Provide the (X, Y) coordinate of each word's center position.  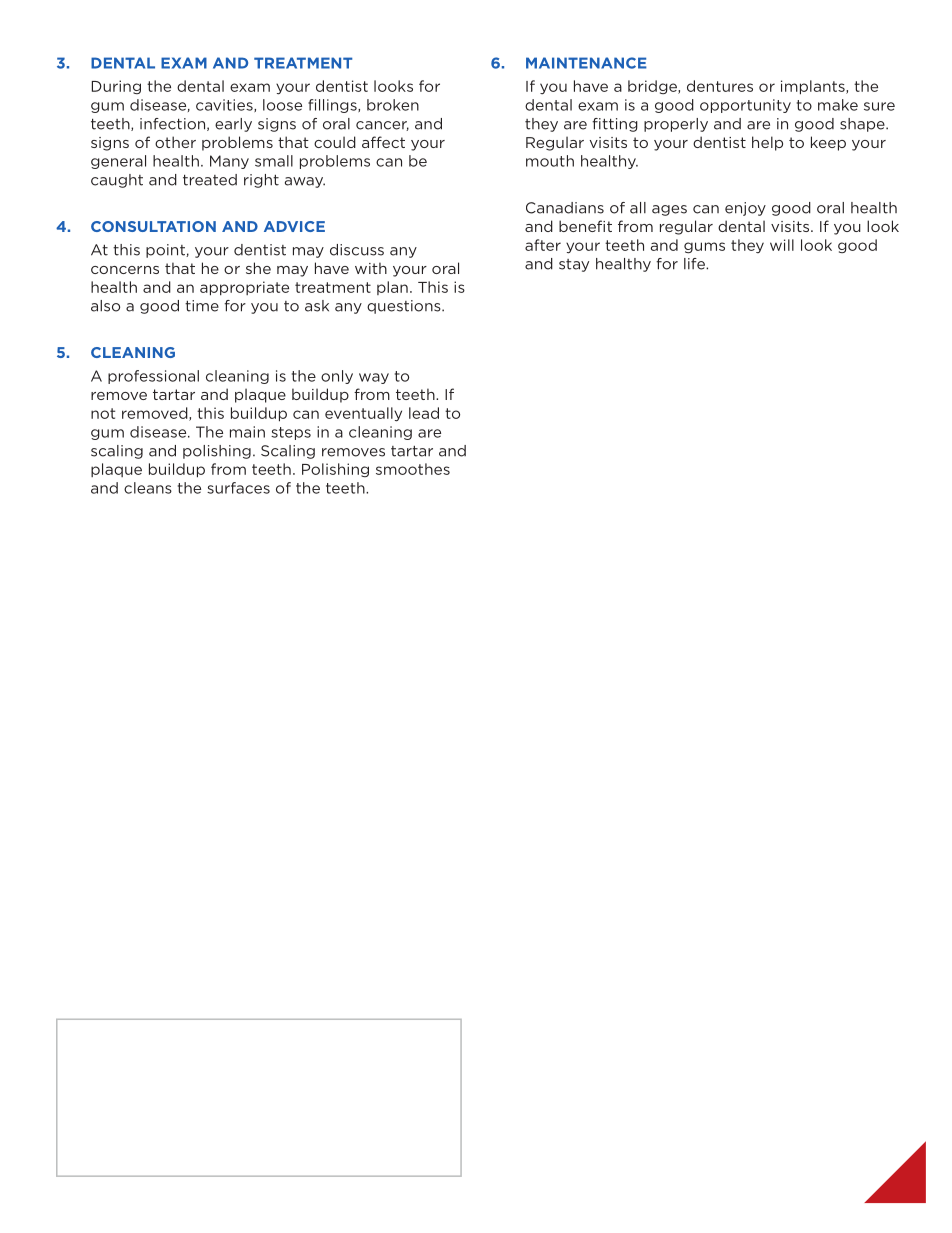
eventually (363, 414)
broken (393, 105)
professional (153, 377)
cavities (225, 105)
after (543, 245)
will (782, 245)
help (767, 143)
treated (210, 180)
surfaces (238, 488)
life (695, 264)
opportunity (745, 106)
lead (424, 413)
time (202, 306)
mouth (550, 161)
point (166, 251)
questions (405, 307)
